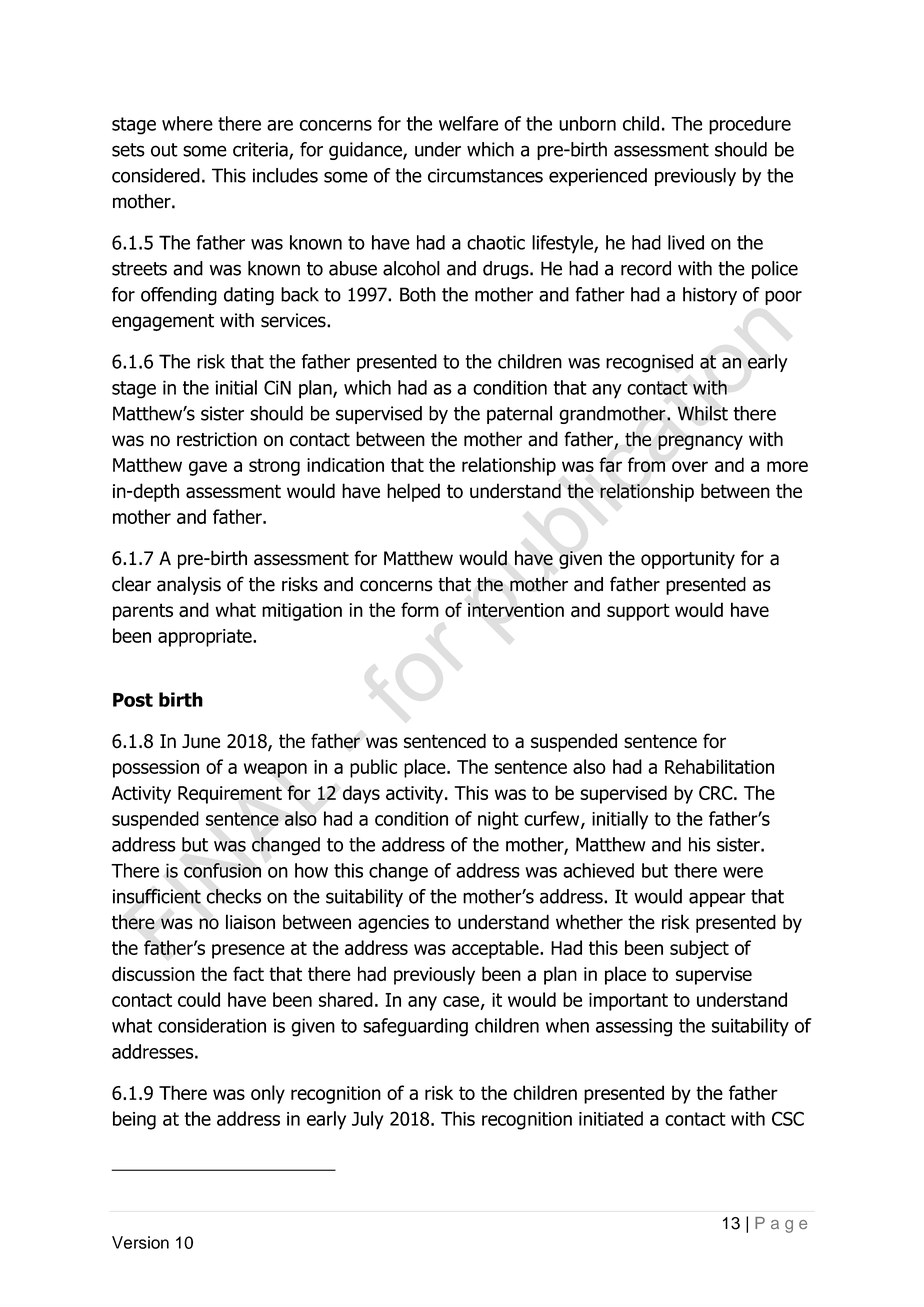 The image size is (924, 1307). Describe the element at coordinates (164, 150) in the page. I see `out` at that location.
